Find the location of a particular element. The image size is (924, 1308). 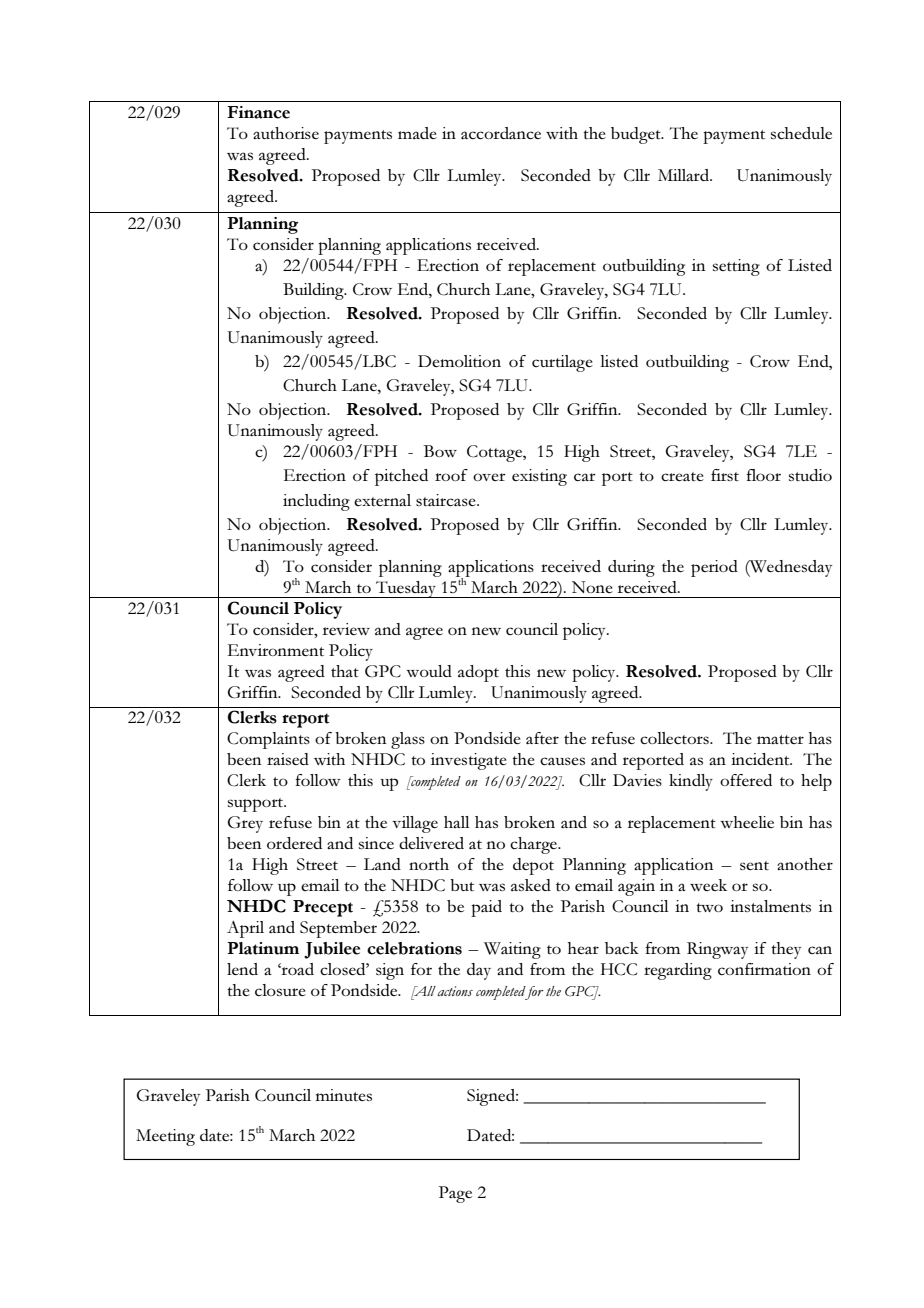

schedule is located at coordinates (801, 133).
